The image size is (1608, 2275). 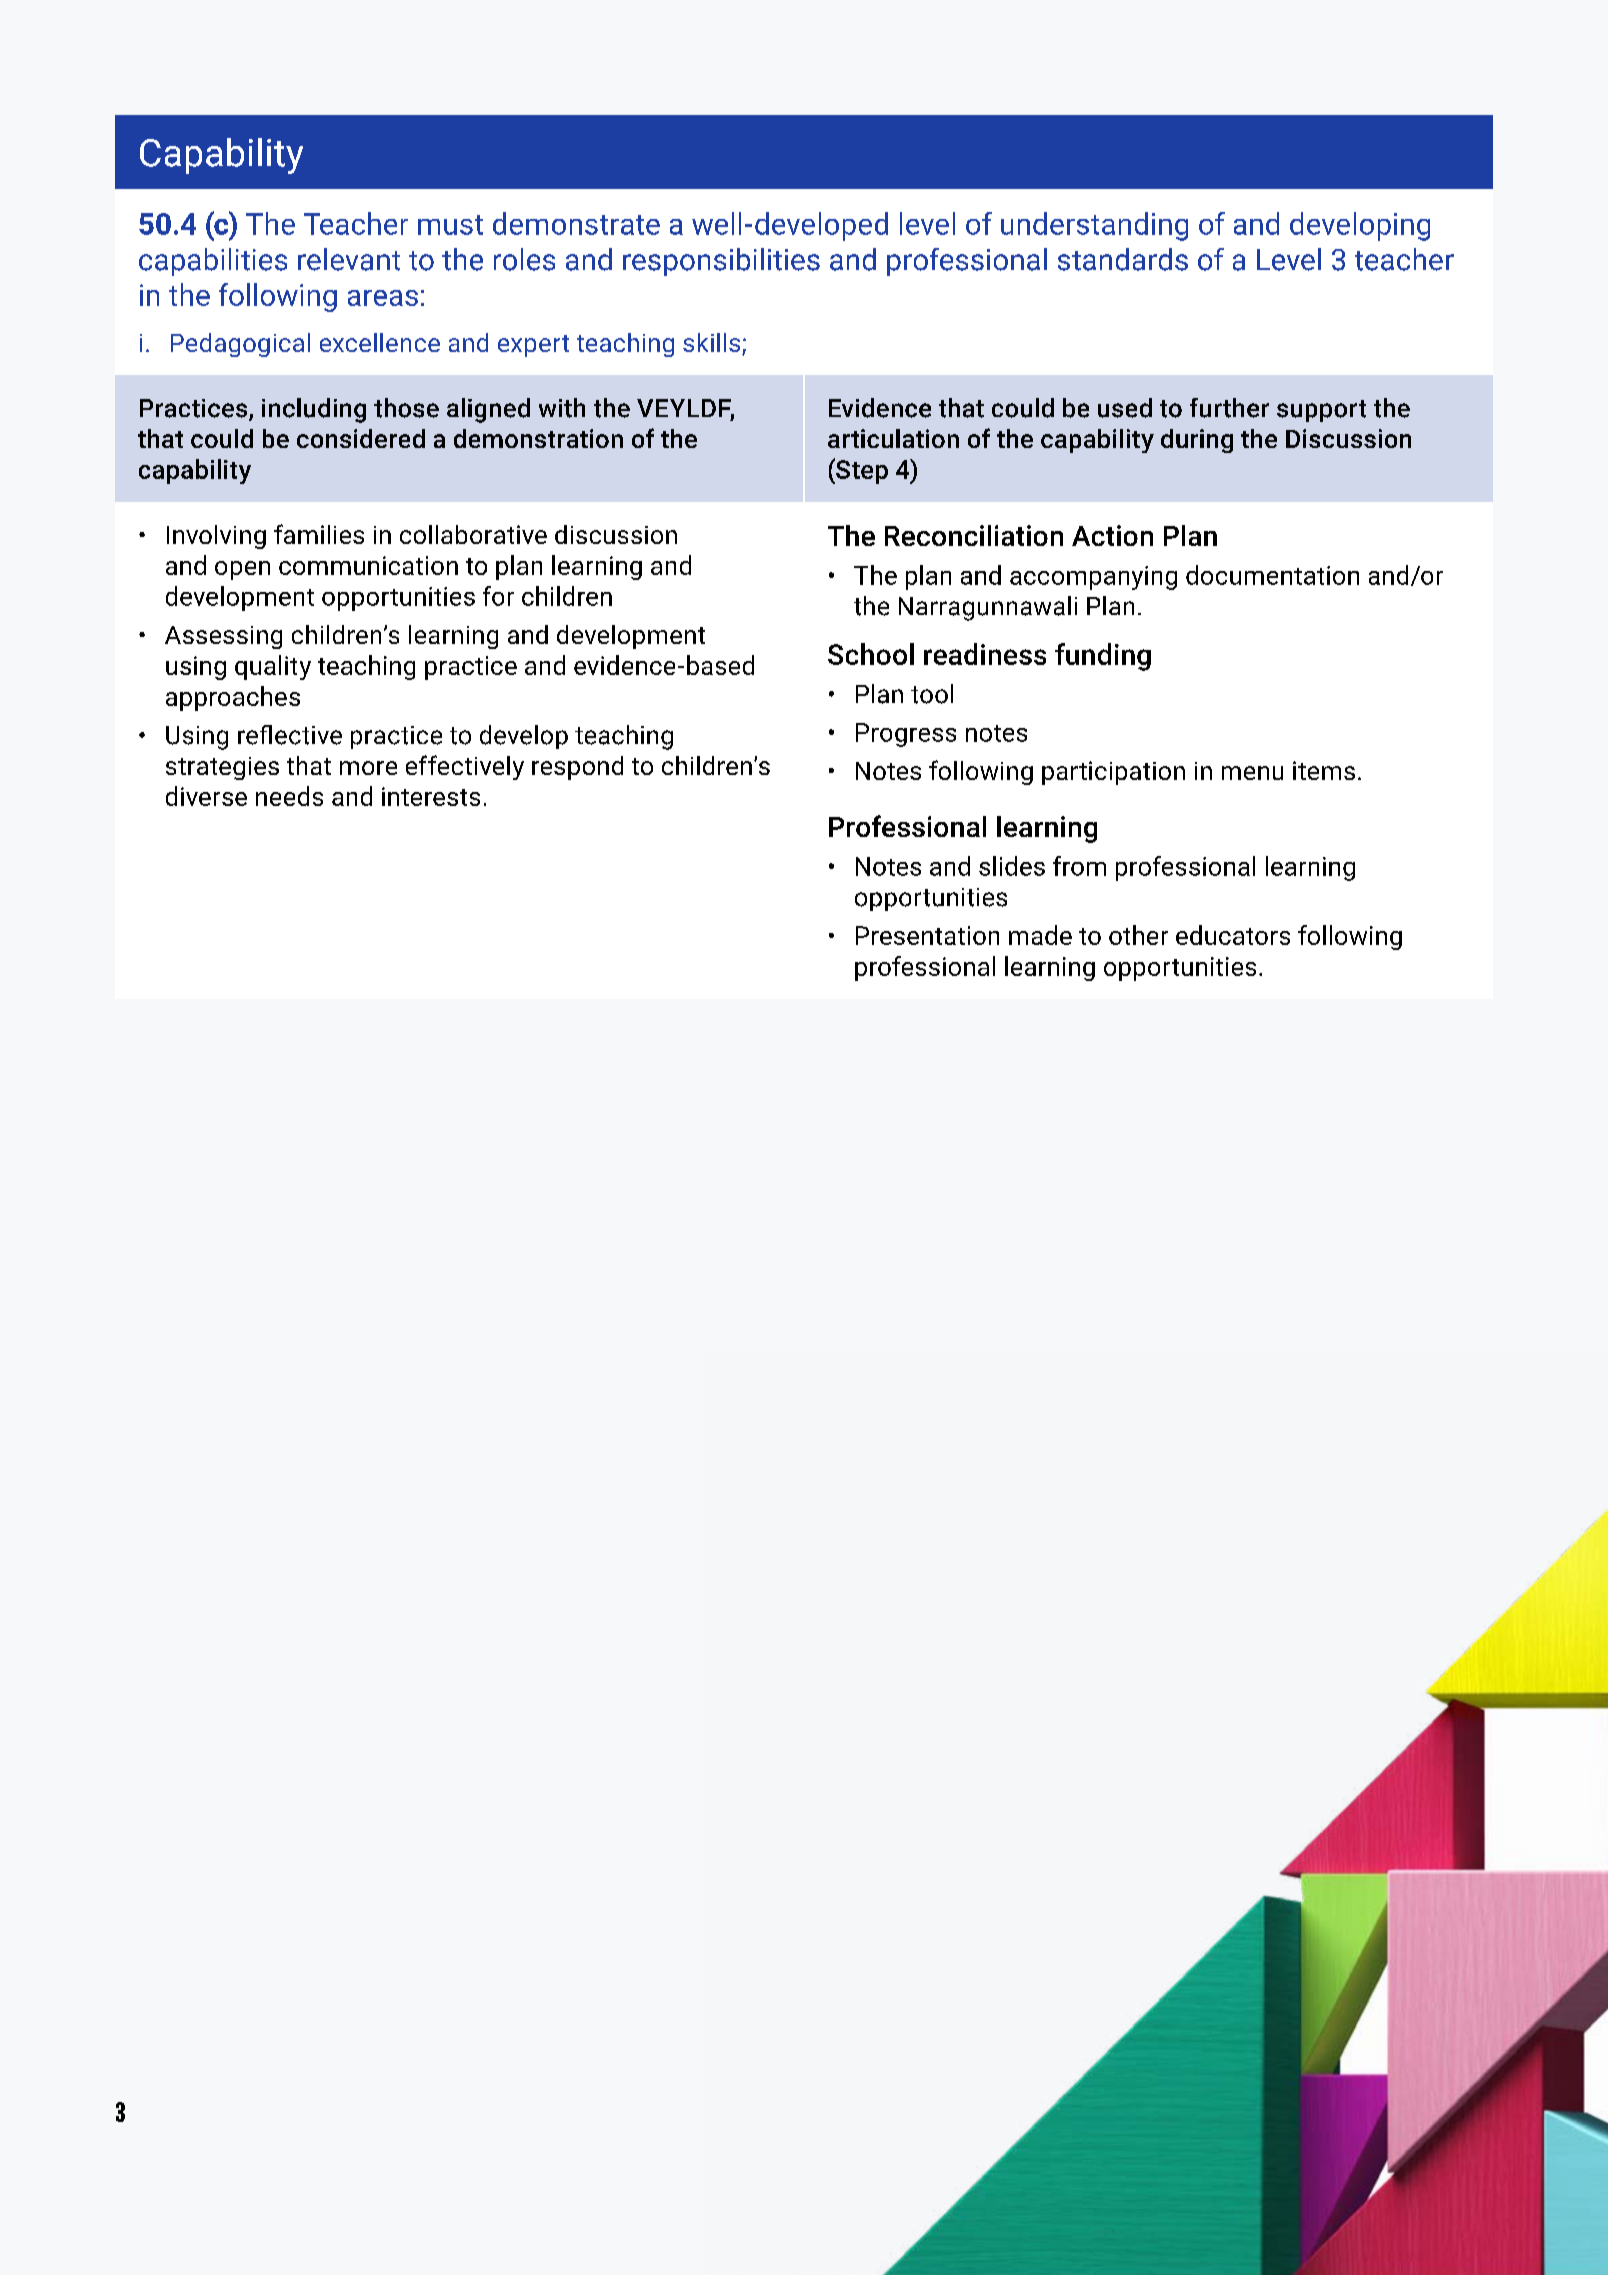 What do you see at coordinates (721, 262) in the screenshot?
I see `responsibilities` at bounding box center [721, 262].
